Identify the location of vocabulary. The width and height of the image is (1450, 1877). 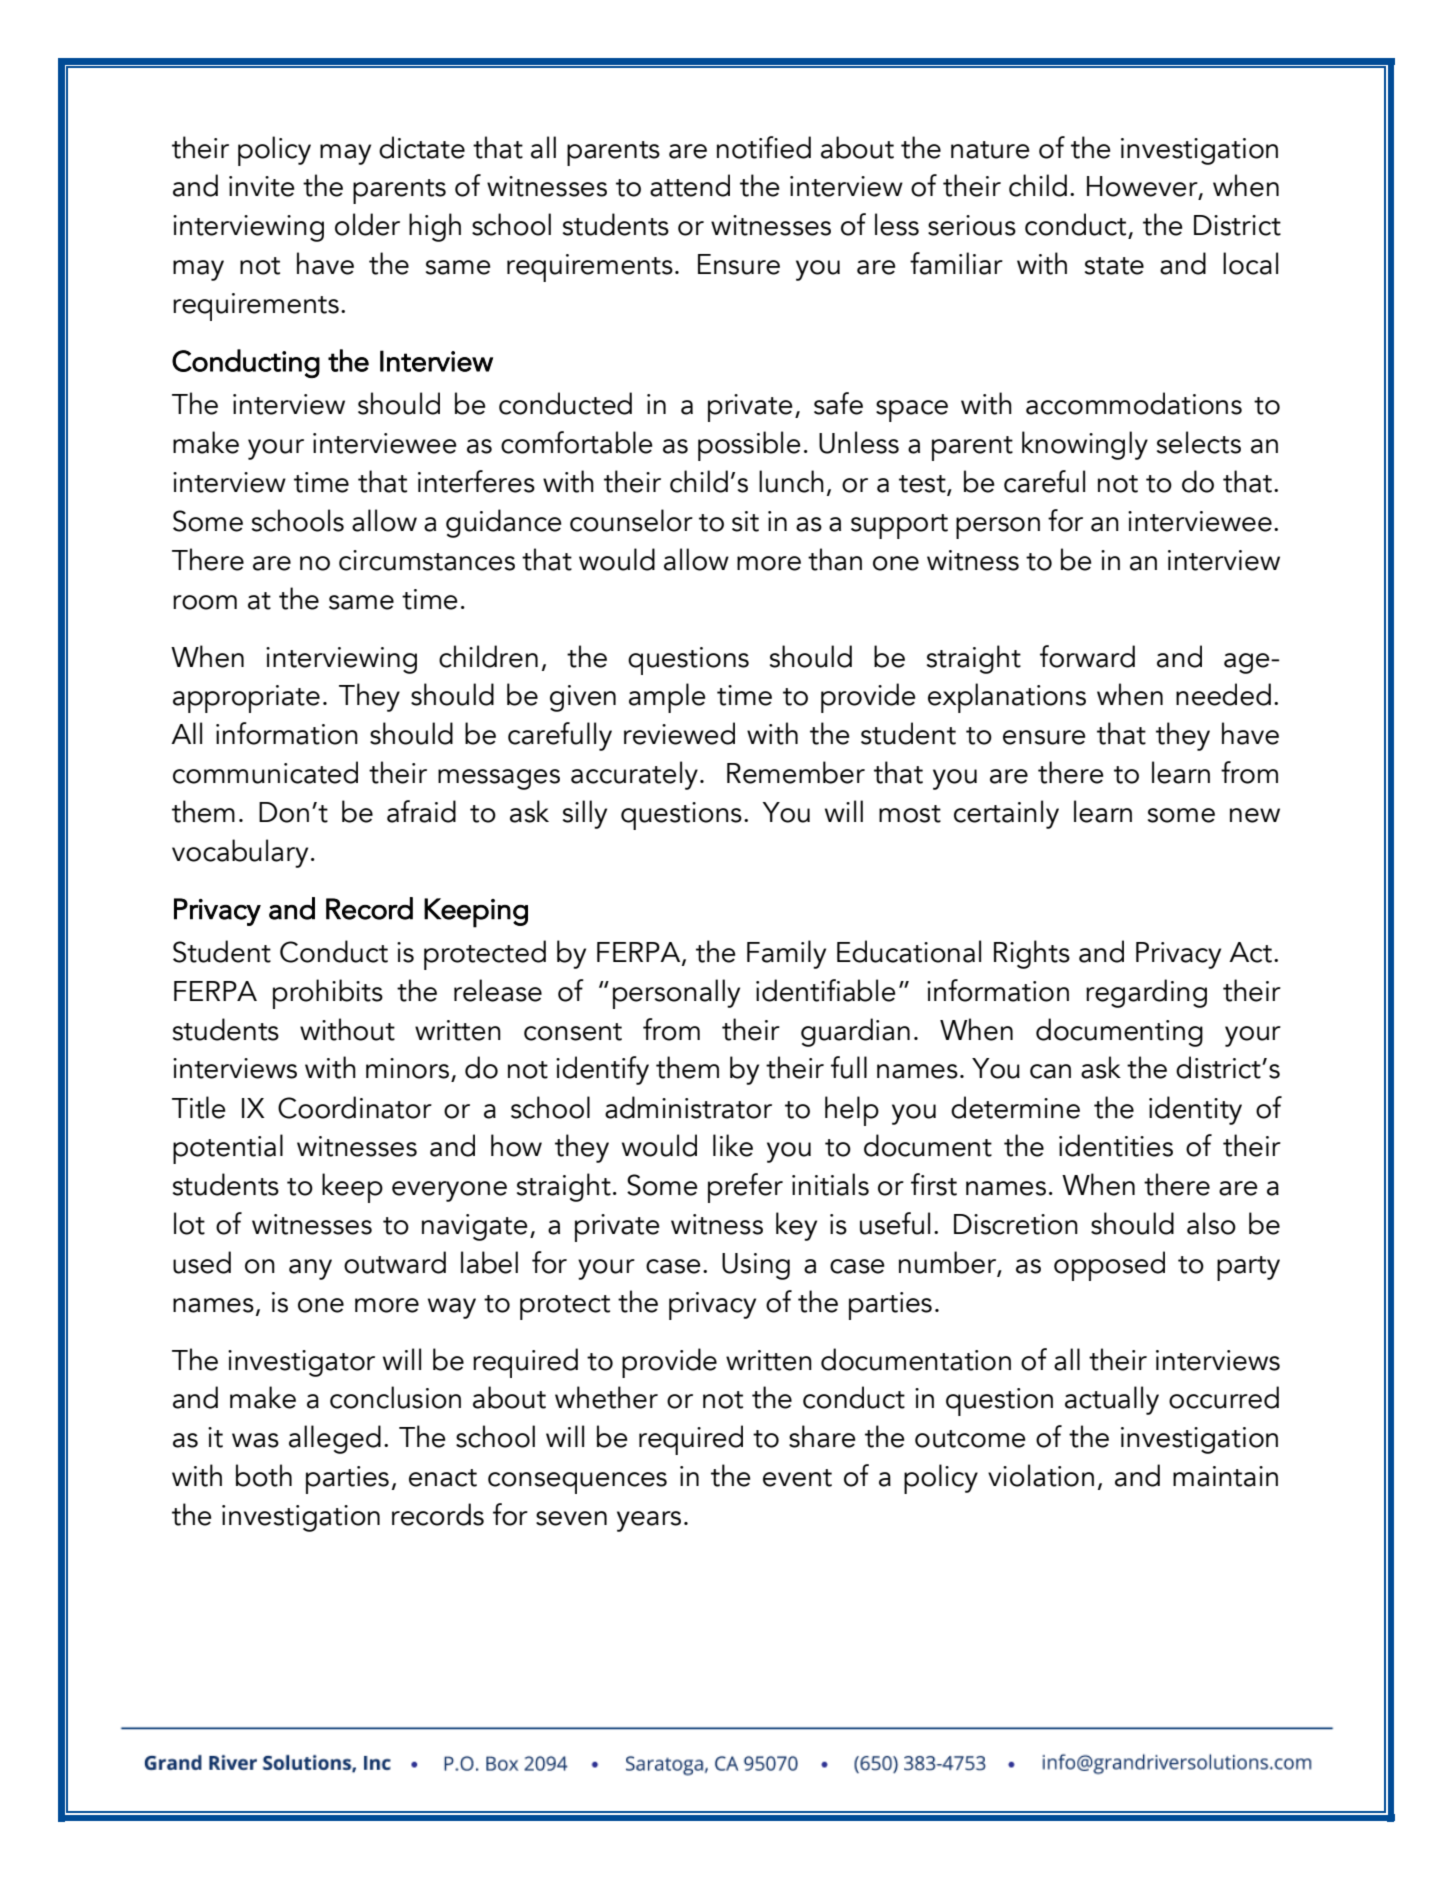
(240, 853).
